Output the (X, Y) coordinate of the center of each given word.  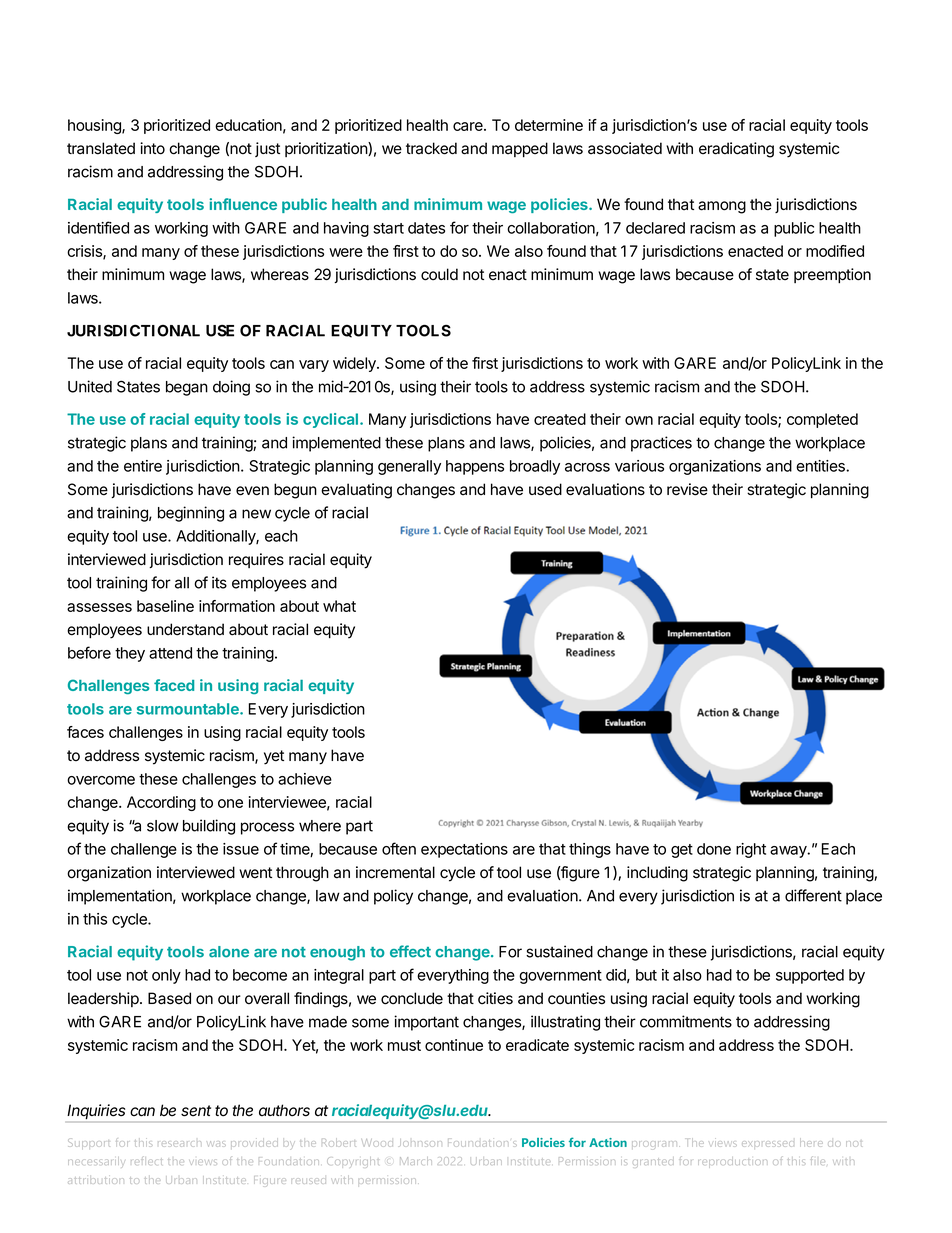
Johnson (420, 1143)
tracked (431, 148)
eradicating (736, 150)
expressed (768, 1144)
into (152, 148)
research (181, 1143)
